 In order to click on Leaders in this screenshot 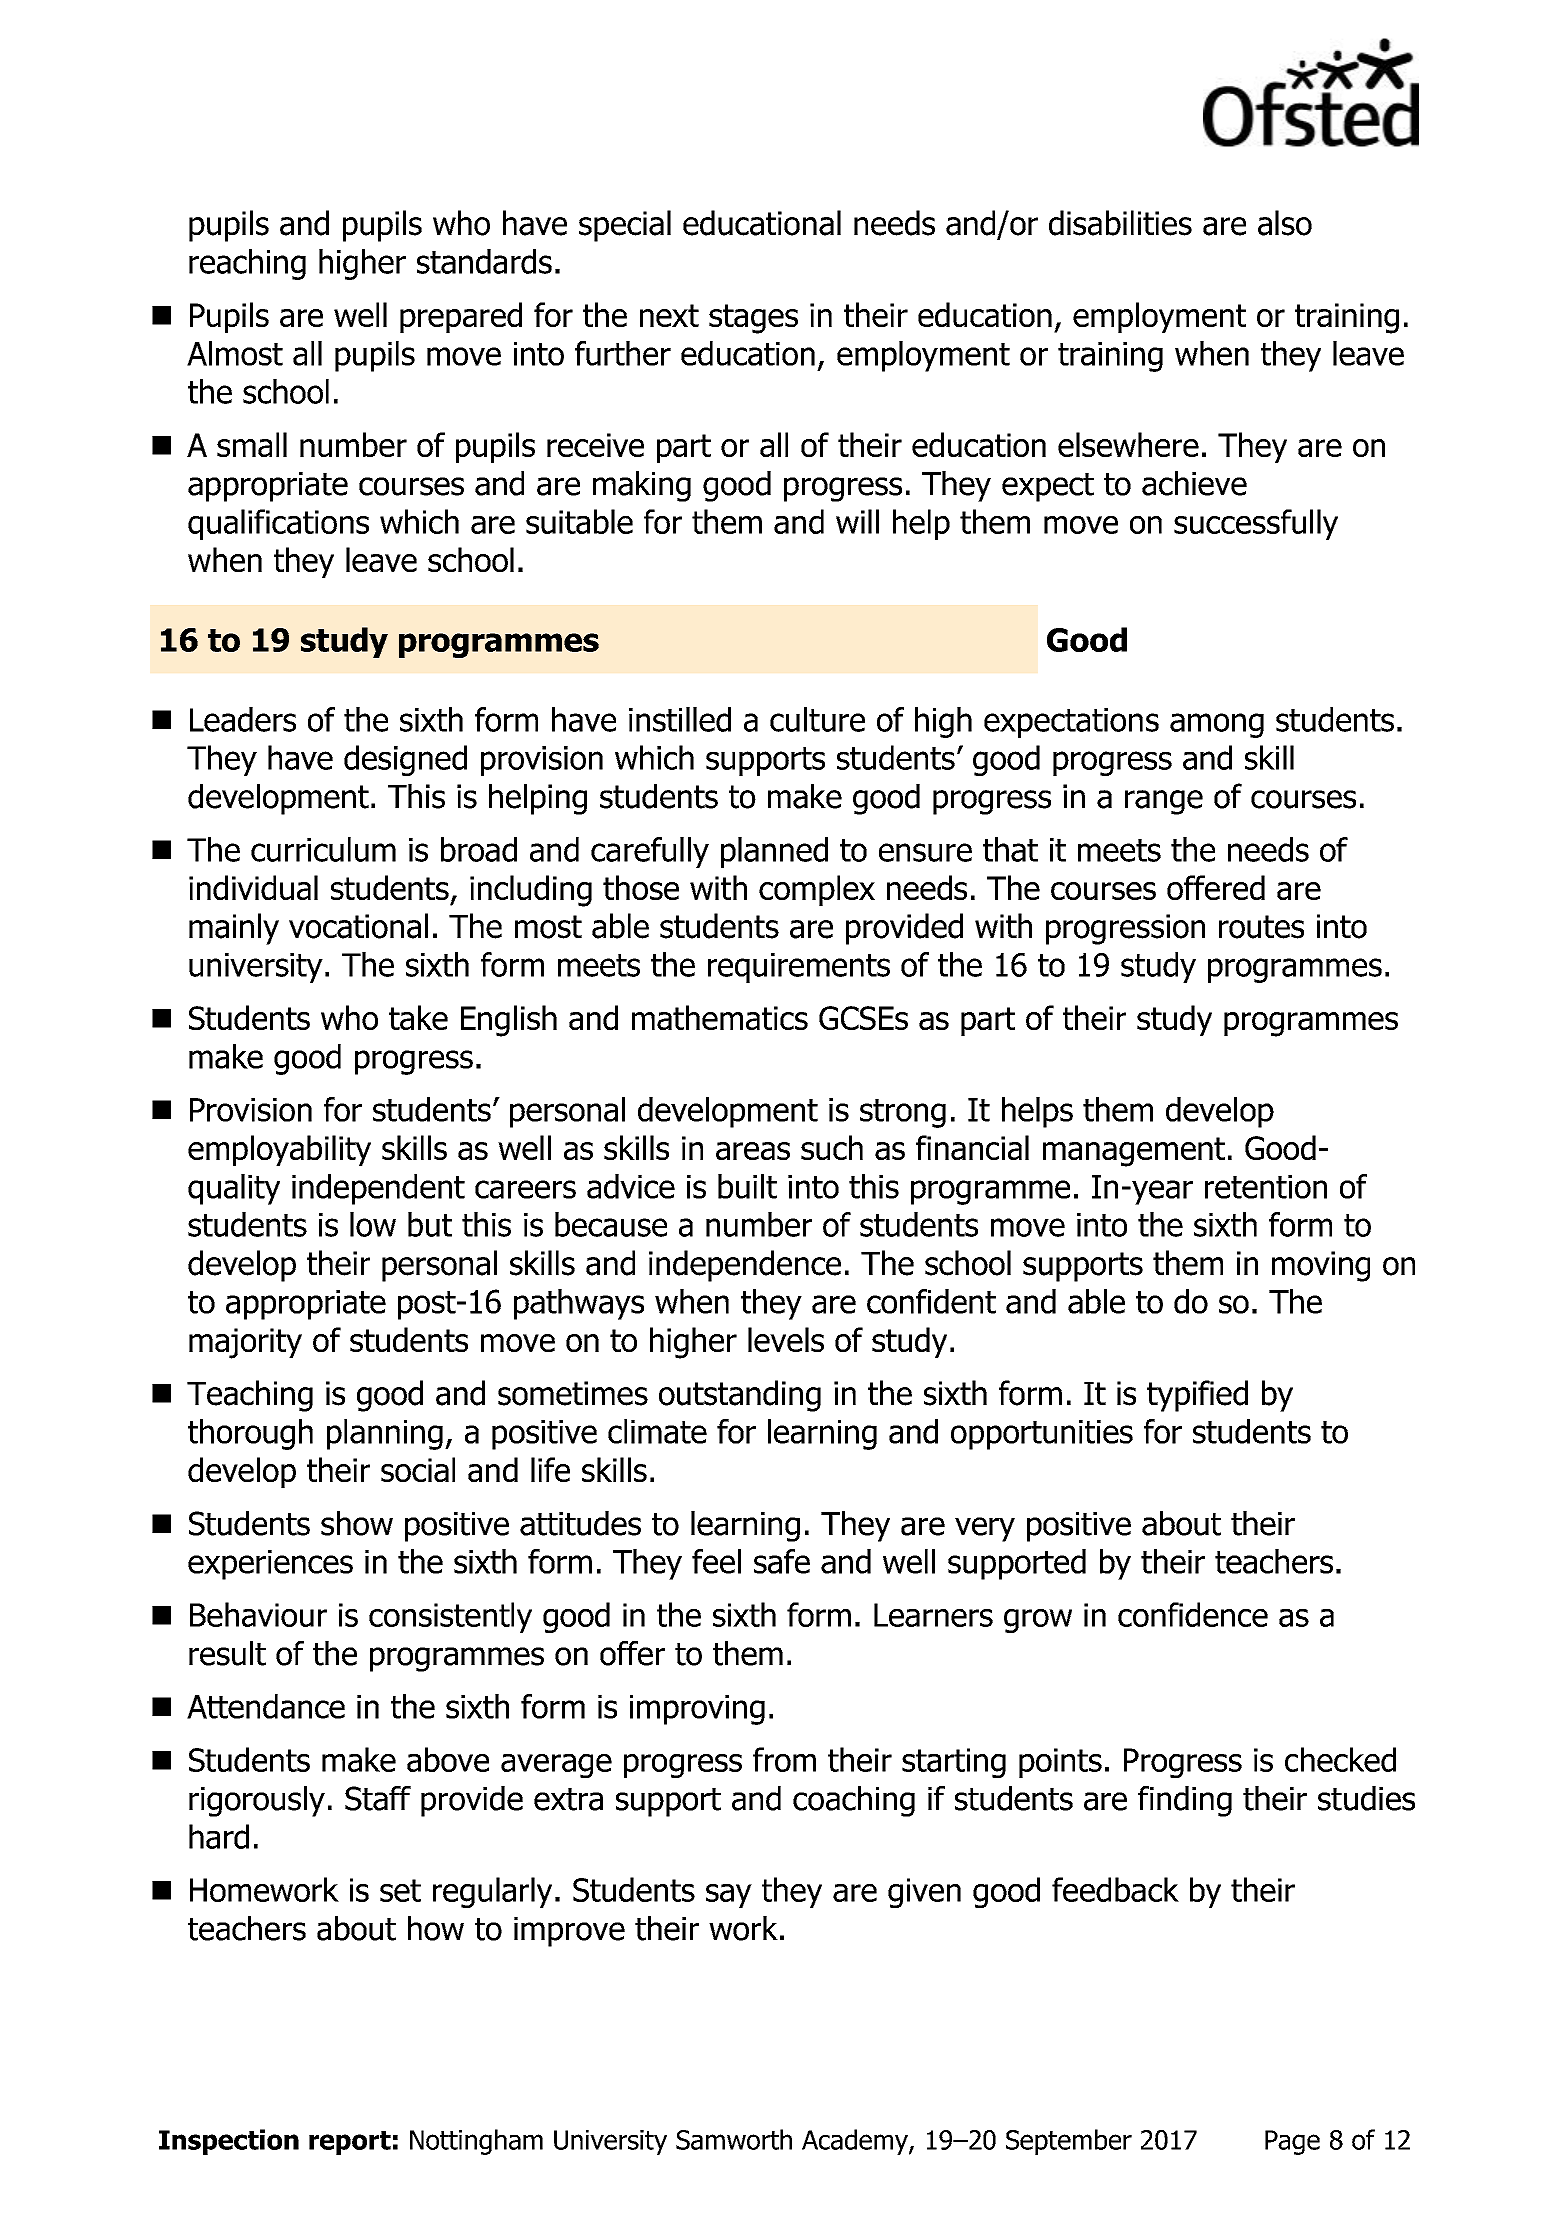, I will do `click(243, 719)`.
